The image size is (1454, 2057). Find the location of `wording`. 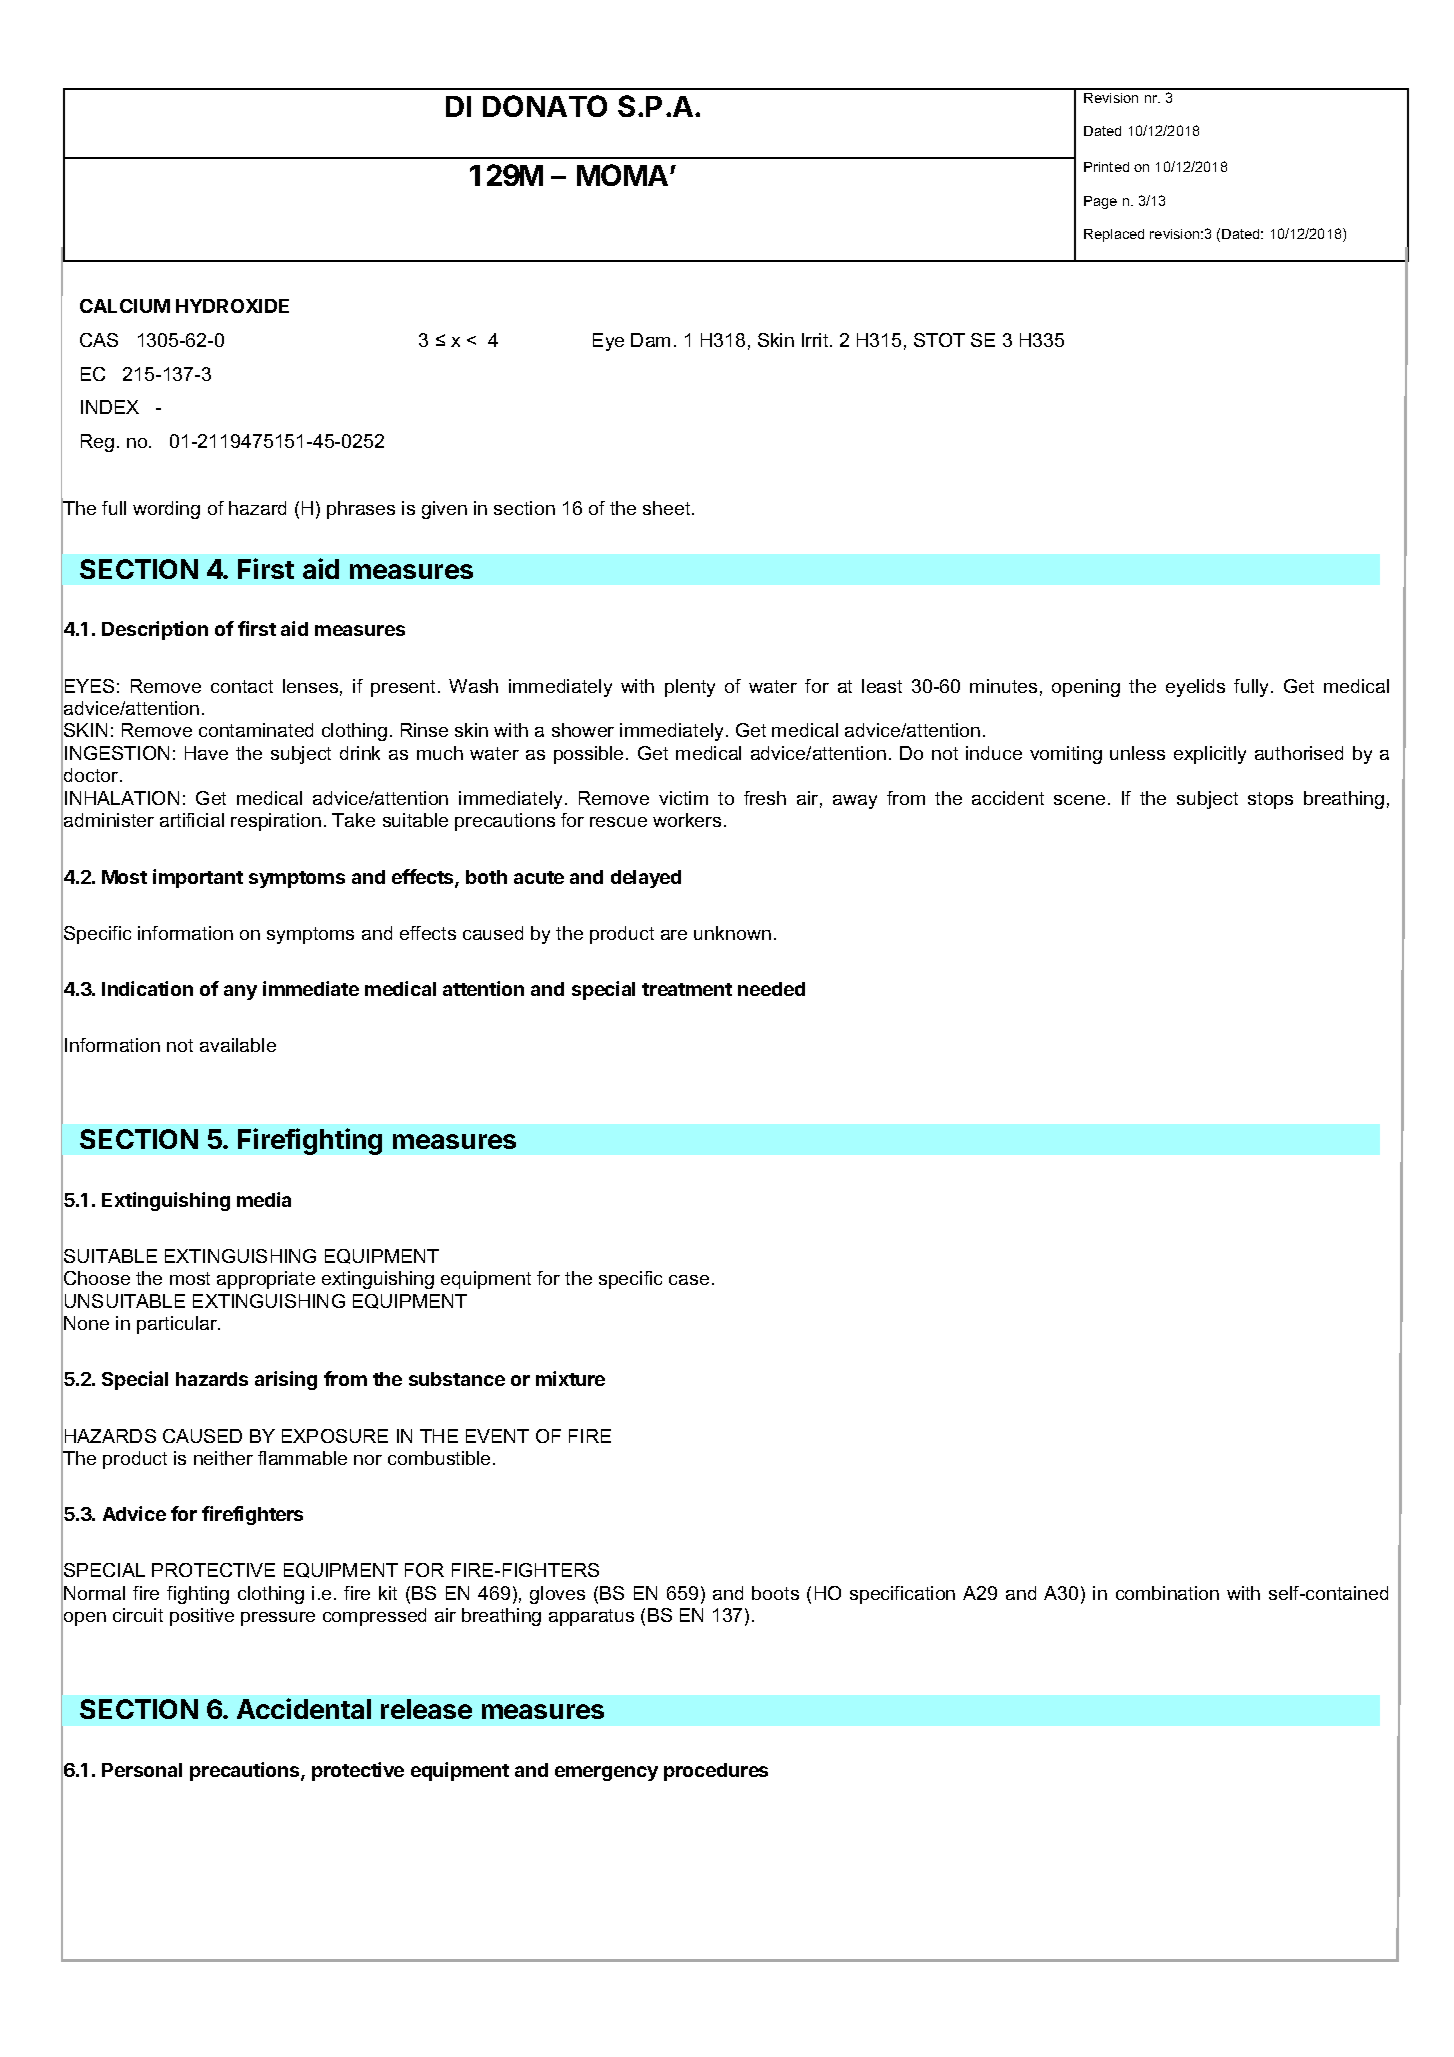

wording is located at coordinates (166, 510).
